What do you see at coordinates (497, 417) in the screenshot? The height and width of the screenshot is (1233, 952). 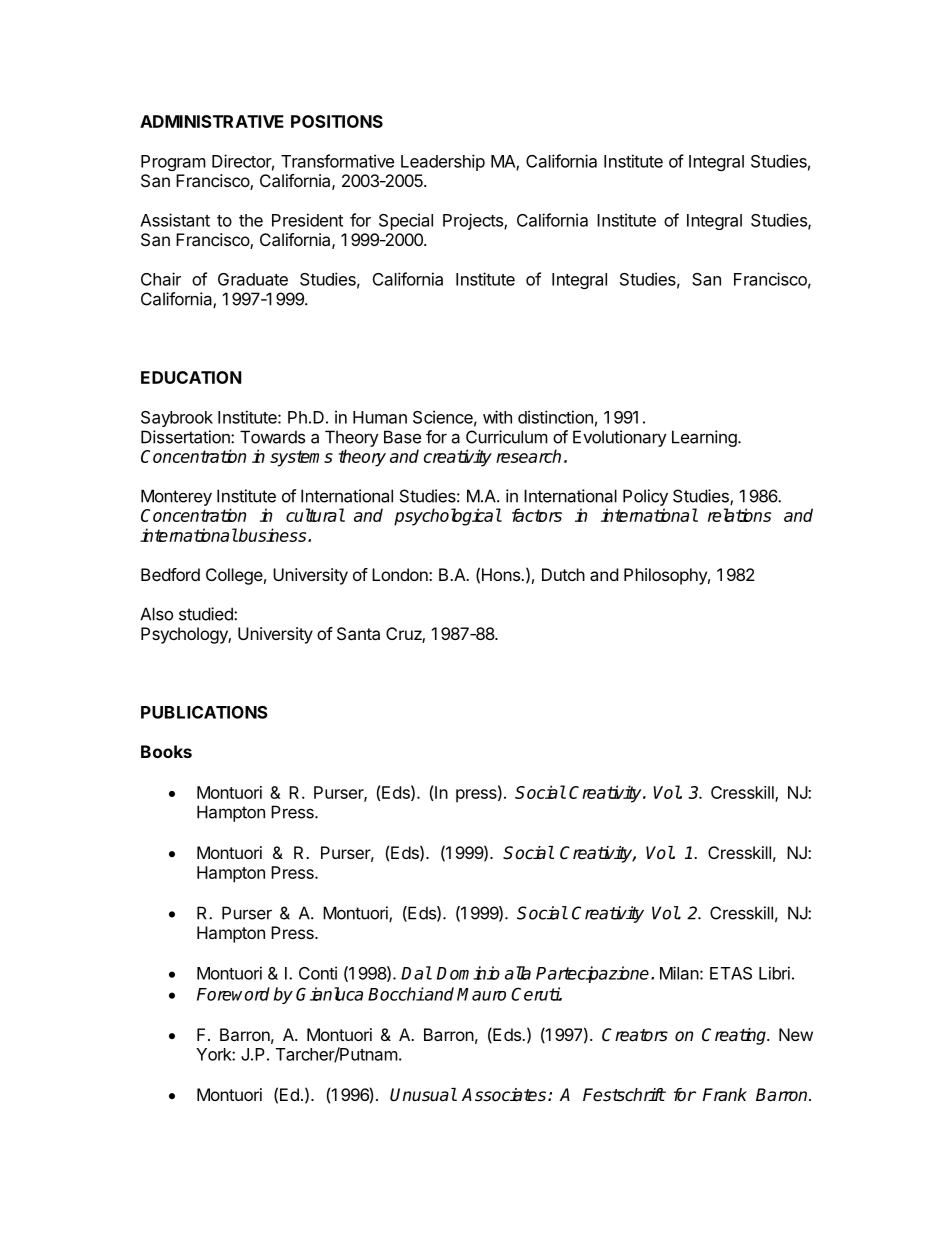 I see `with` at bounding box center [497, 417].
